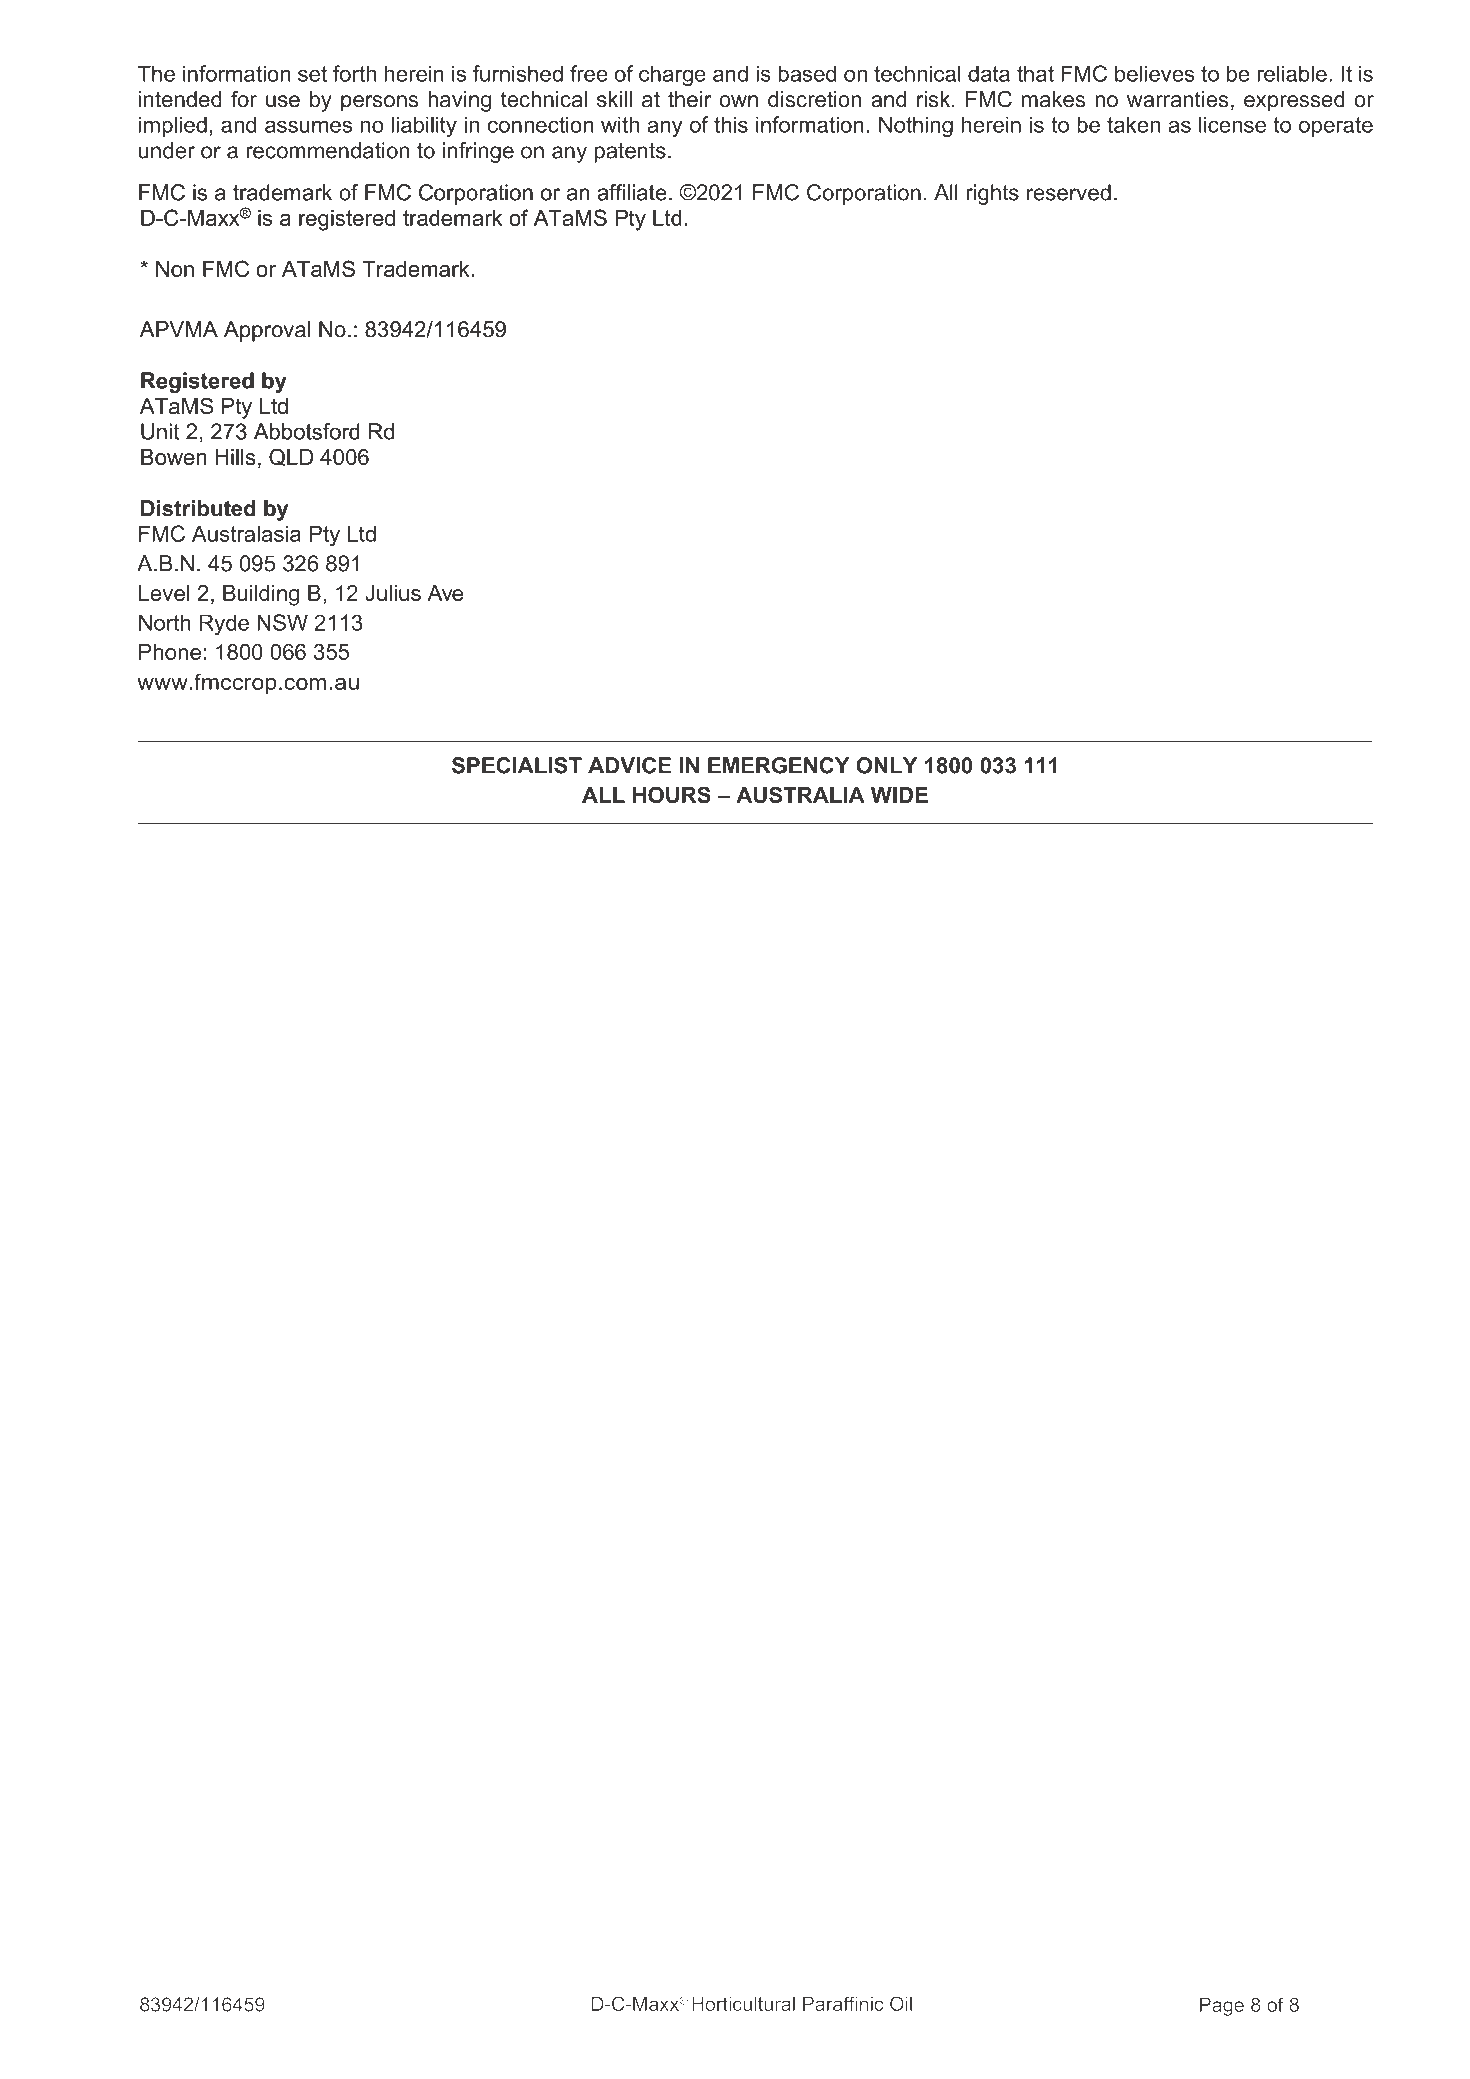 The height and width of the document is (2079, 1470). I want to click on AUSTRALIA, so click(800, 794).
